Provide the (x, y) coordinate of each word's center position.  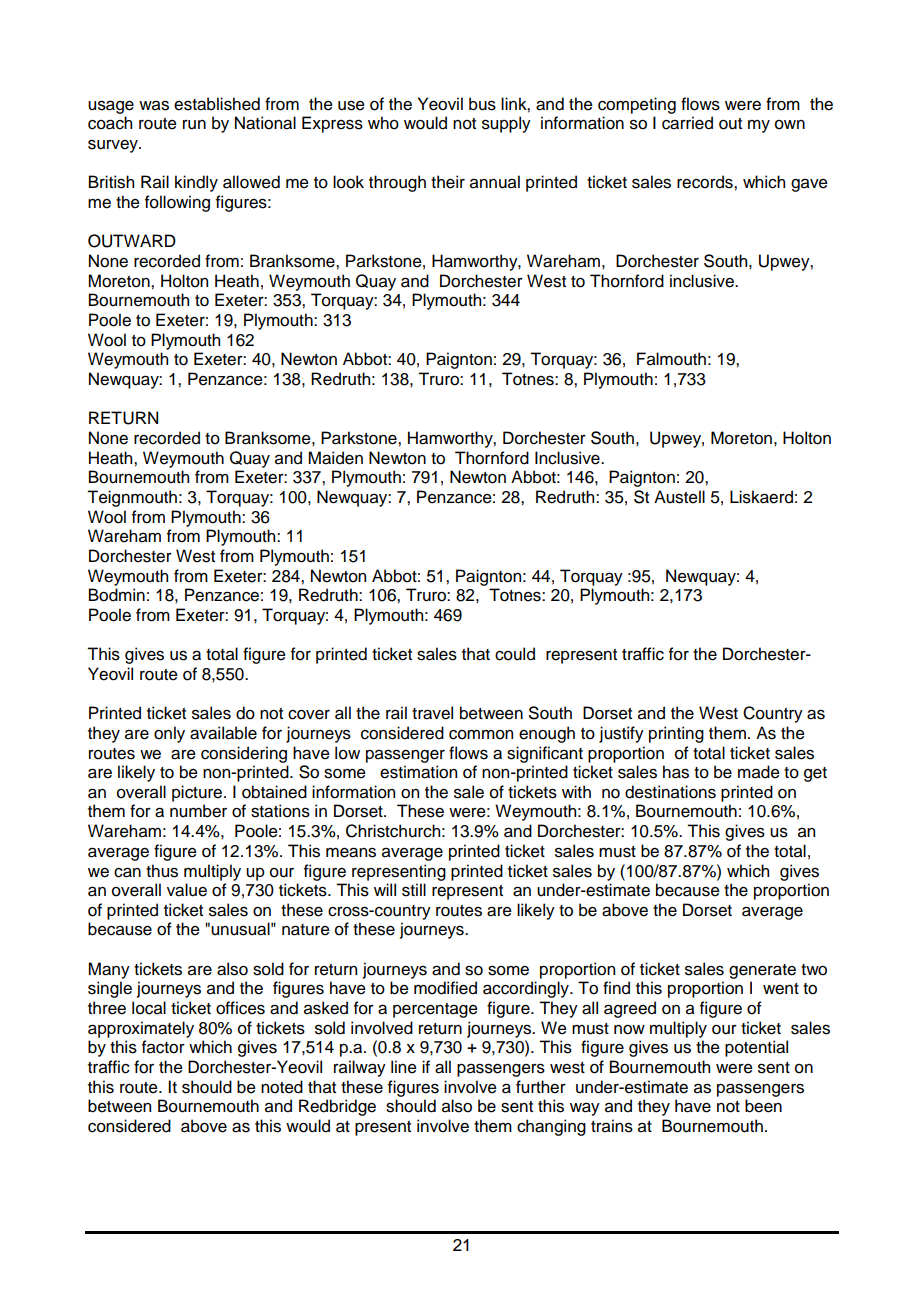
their (448, 182)
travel (432, 713)
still (414, 890)
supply (506, 124)
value (187, 890)
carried (687, 123)
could (515, 654)
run (194, 125)
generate (762, 971)
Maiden (335, 458)
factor (163, 1047)
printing (676, 734)
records (706, 182)
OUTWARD (132, 241)
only (169, 734)
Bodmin (117, 595)
